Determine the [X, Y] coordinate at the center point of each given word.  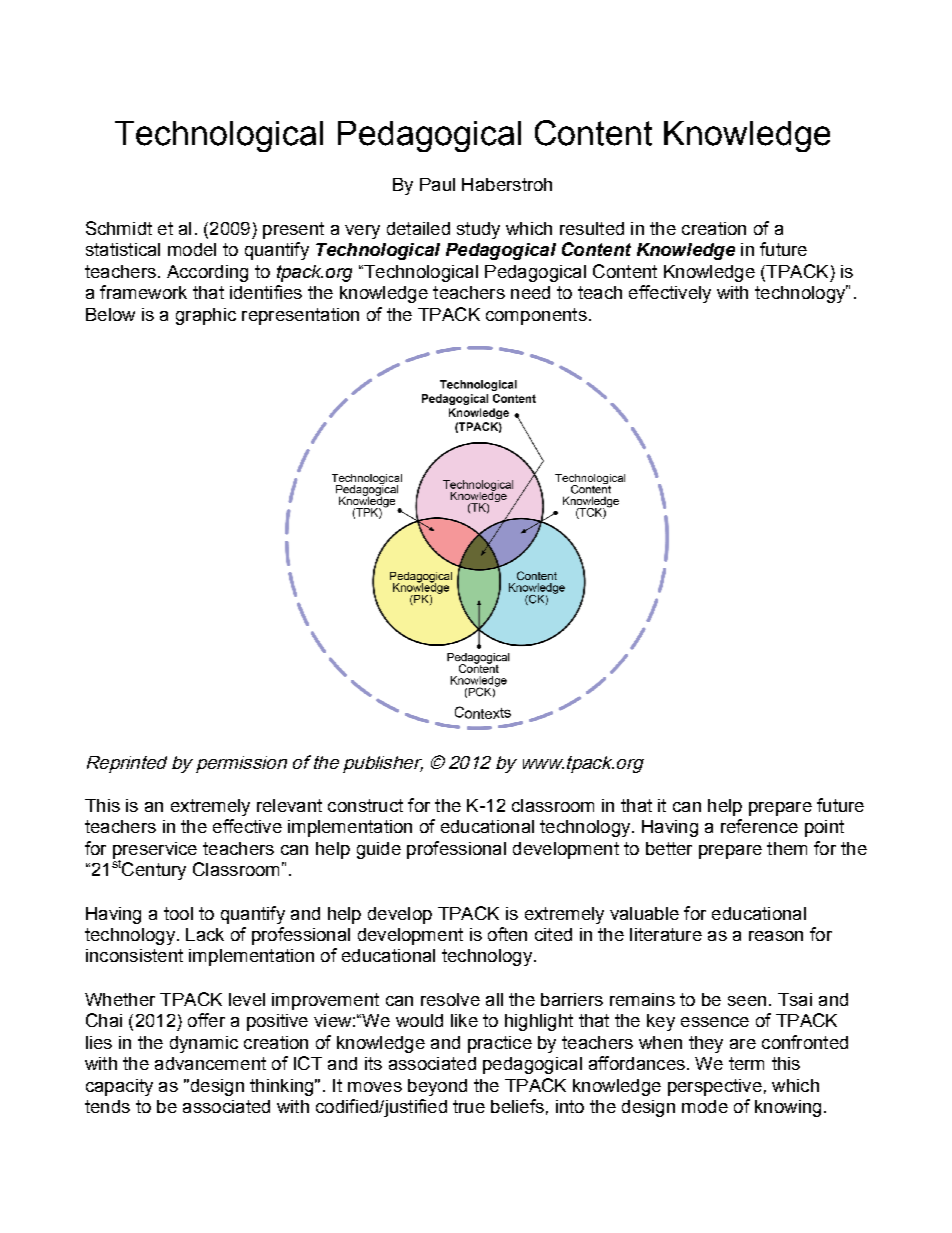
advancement [210, 1063]
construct [365, 805]
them [787, 848]
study [478, 230]
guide [379, 850]
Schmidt [119, 228]
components [536, 316]
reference [759, 826]
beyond [437, 1087]
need [530, 292]
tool [178, 913]
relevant [289, 805]
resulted [592, 228]
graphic [206, 316]
